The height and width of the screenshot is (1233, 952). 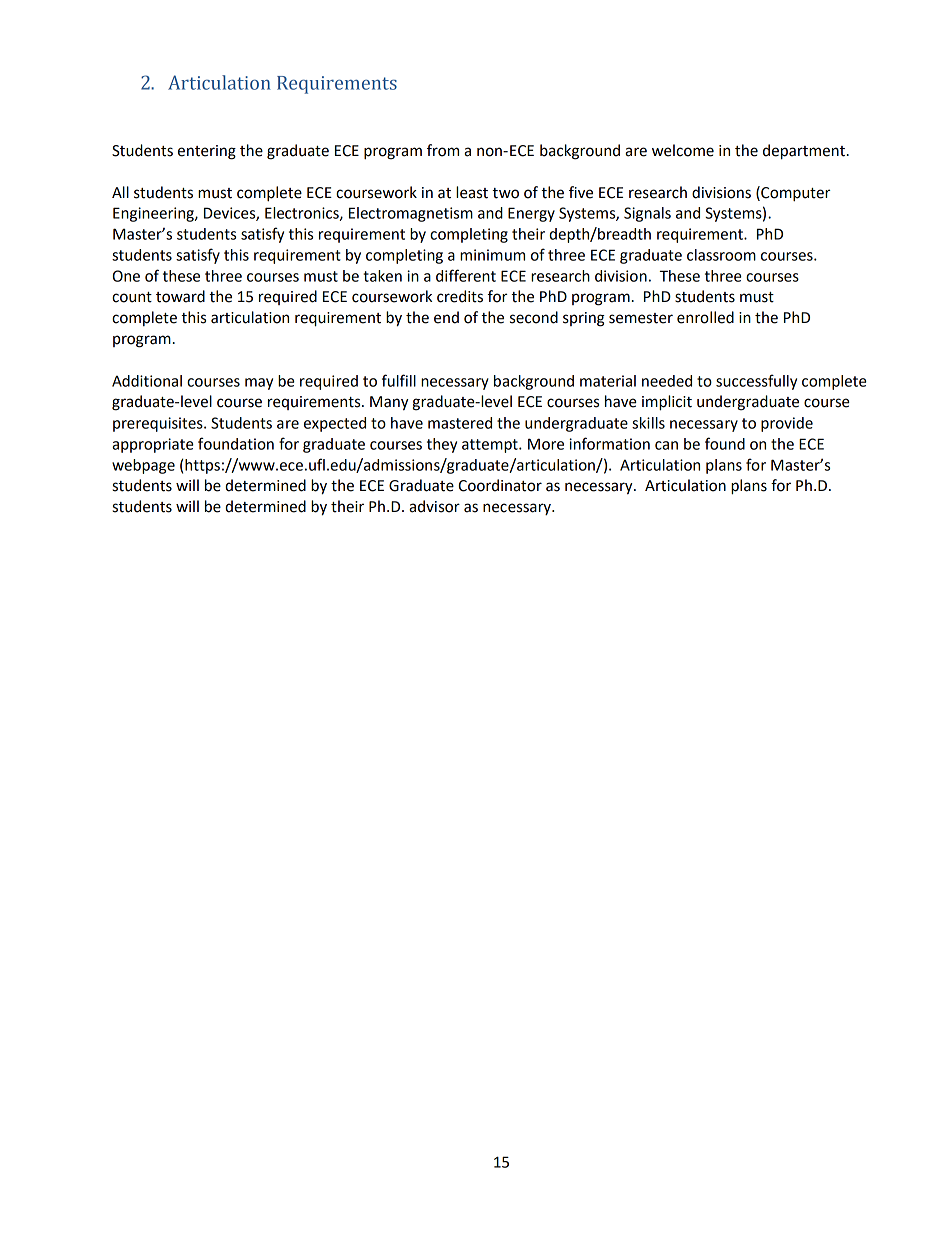 I want to click on advisor, so click(x=434, y=506).
